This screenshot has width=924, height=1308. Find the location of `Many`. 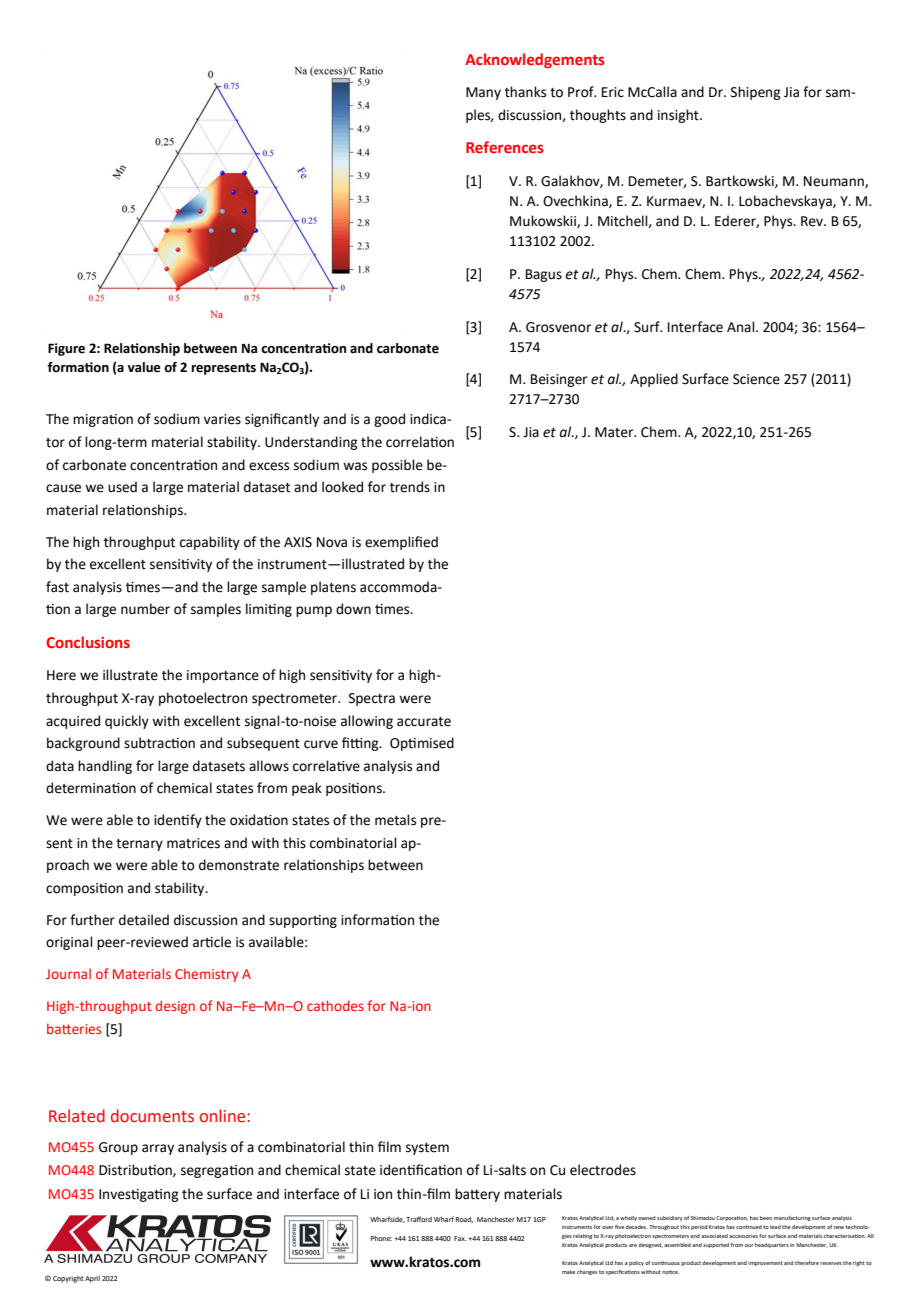

Many is located at coordinates (483, 93).
